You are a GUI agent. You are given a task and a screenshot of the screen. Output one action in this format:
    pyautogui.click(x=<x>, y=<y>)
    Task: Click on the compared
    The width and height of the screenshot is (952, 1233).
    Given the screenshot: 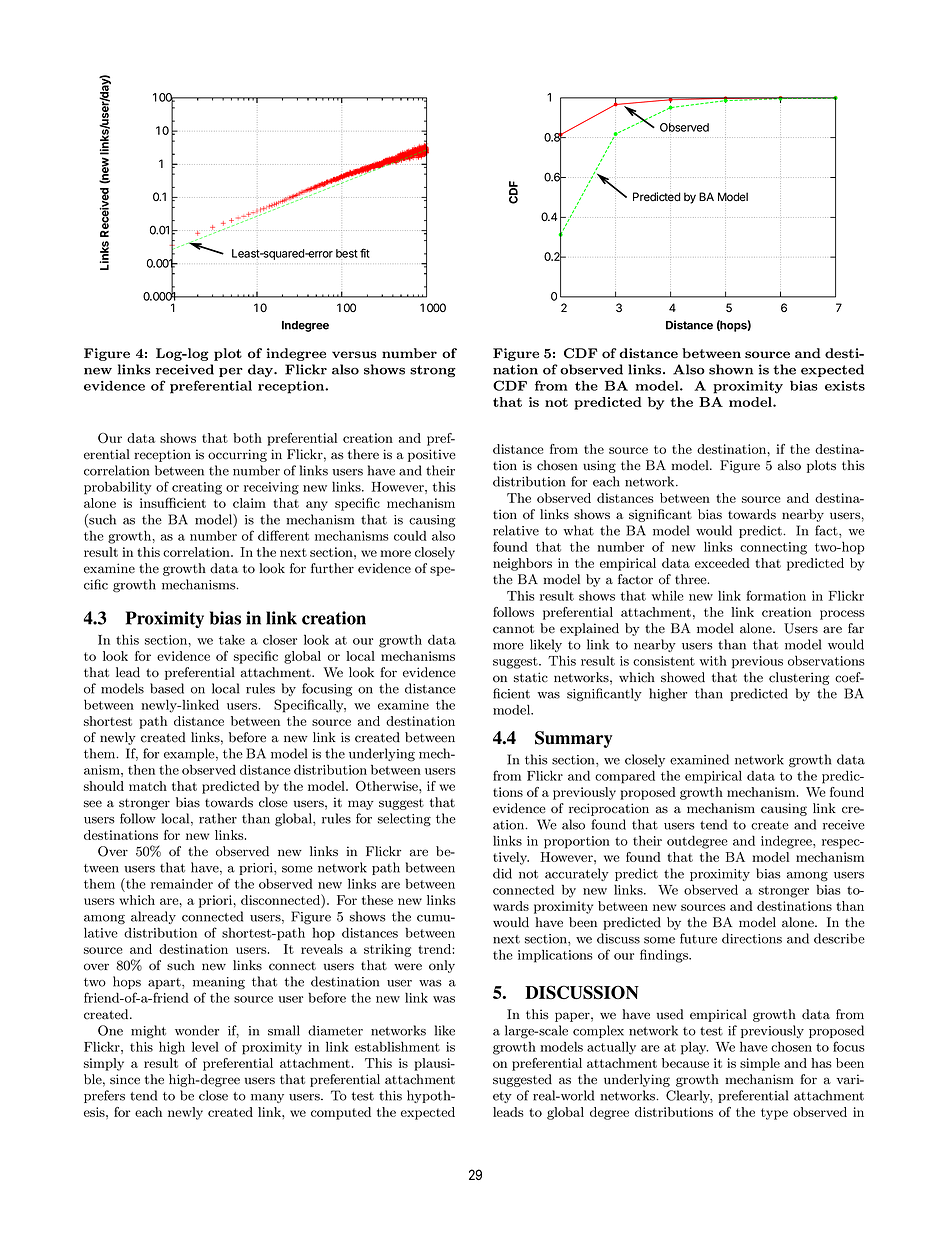 What is the action you would take?
    pyautogui.click(x=625, y=777)
